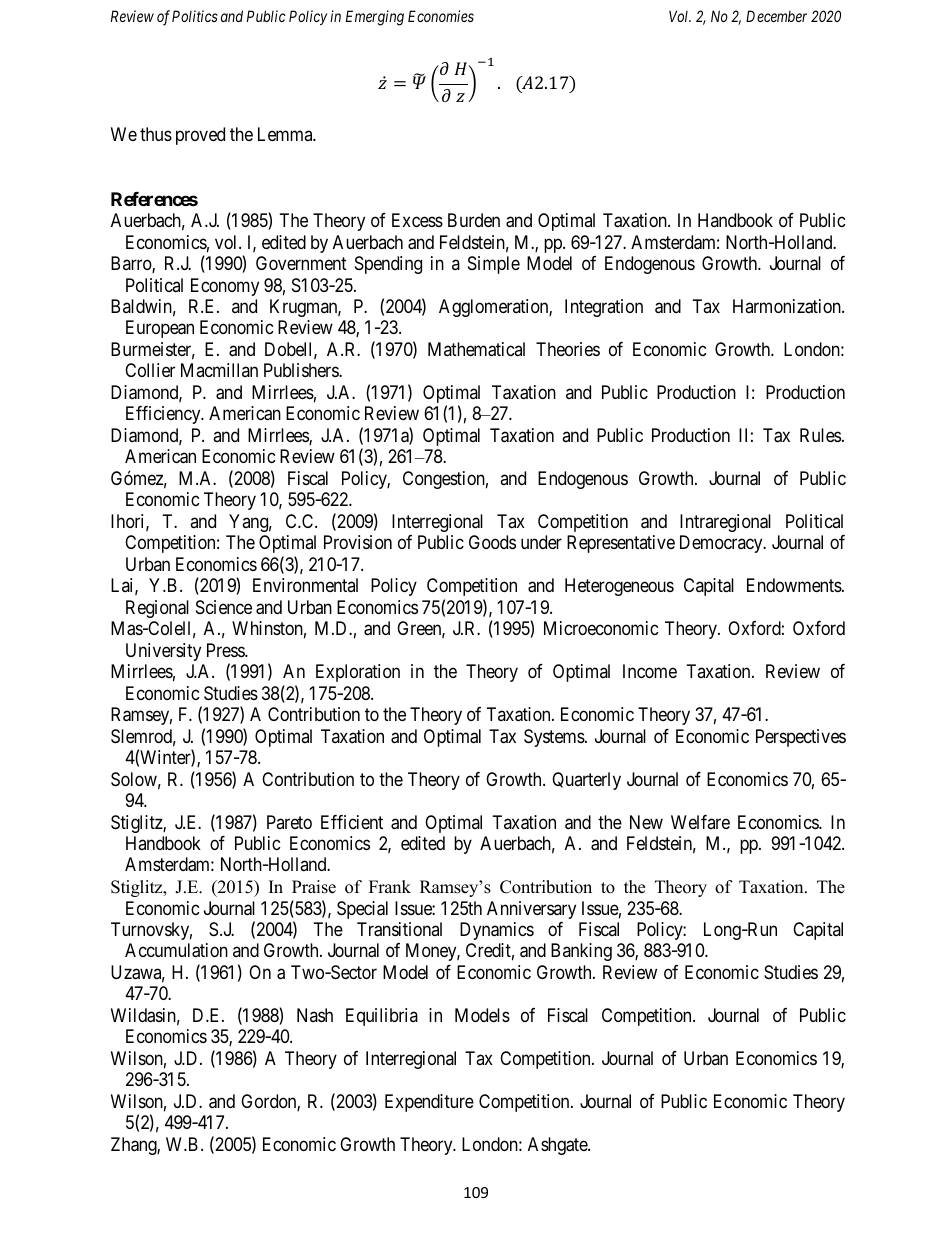 The width and height of the image is (952, 1233). What do you see at coordinates (776, 16) in the image?
I see `December` at bounding box center [776, 16].
